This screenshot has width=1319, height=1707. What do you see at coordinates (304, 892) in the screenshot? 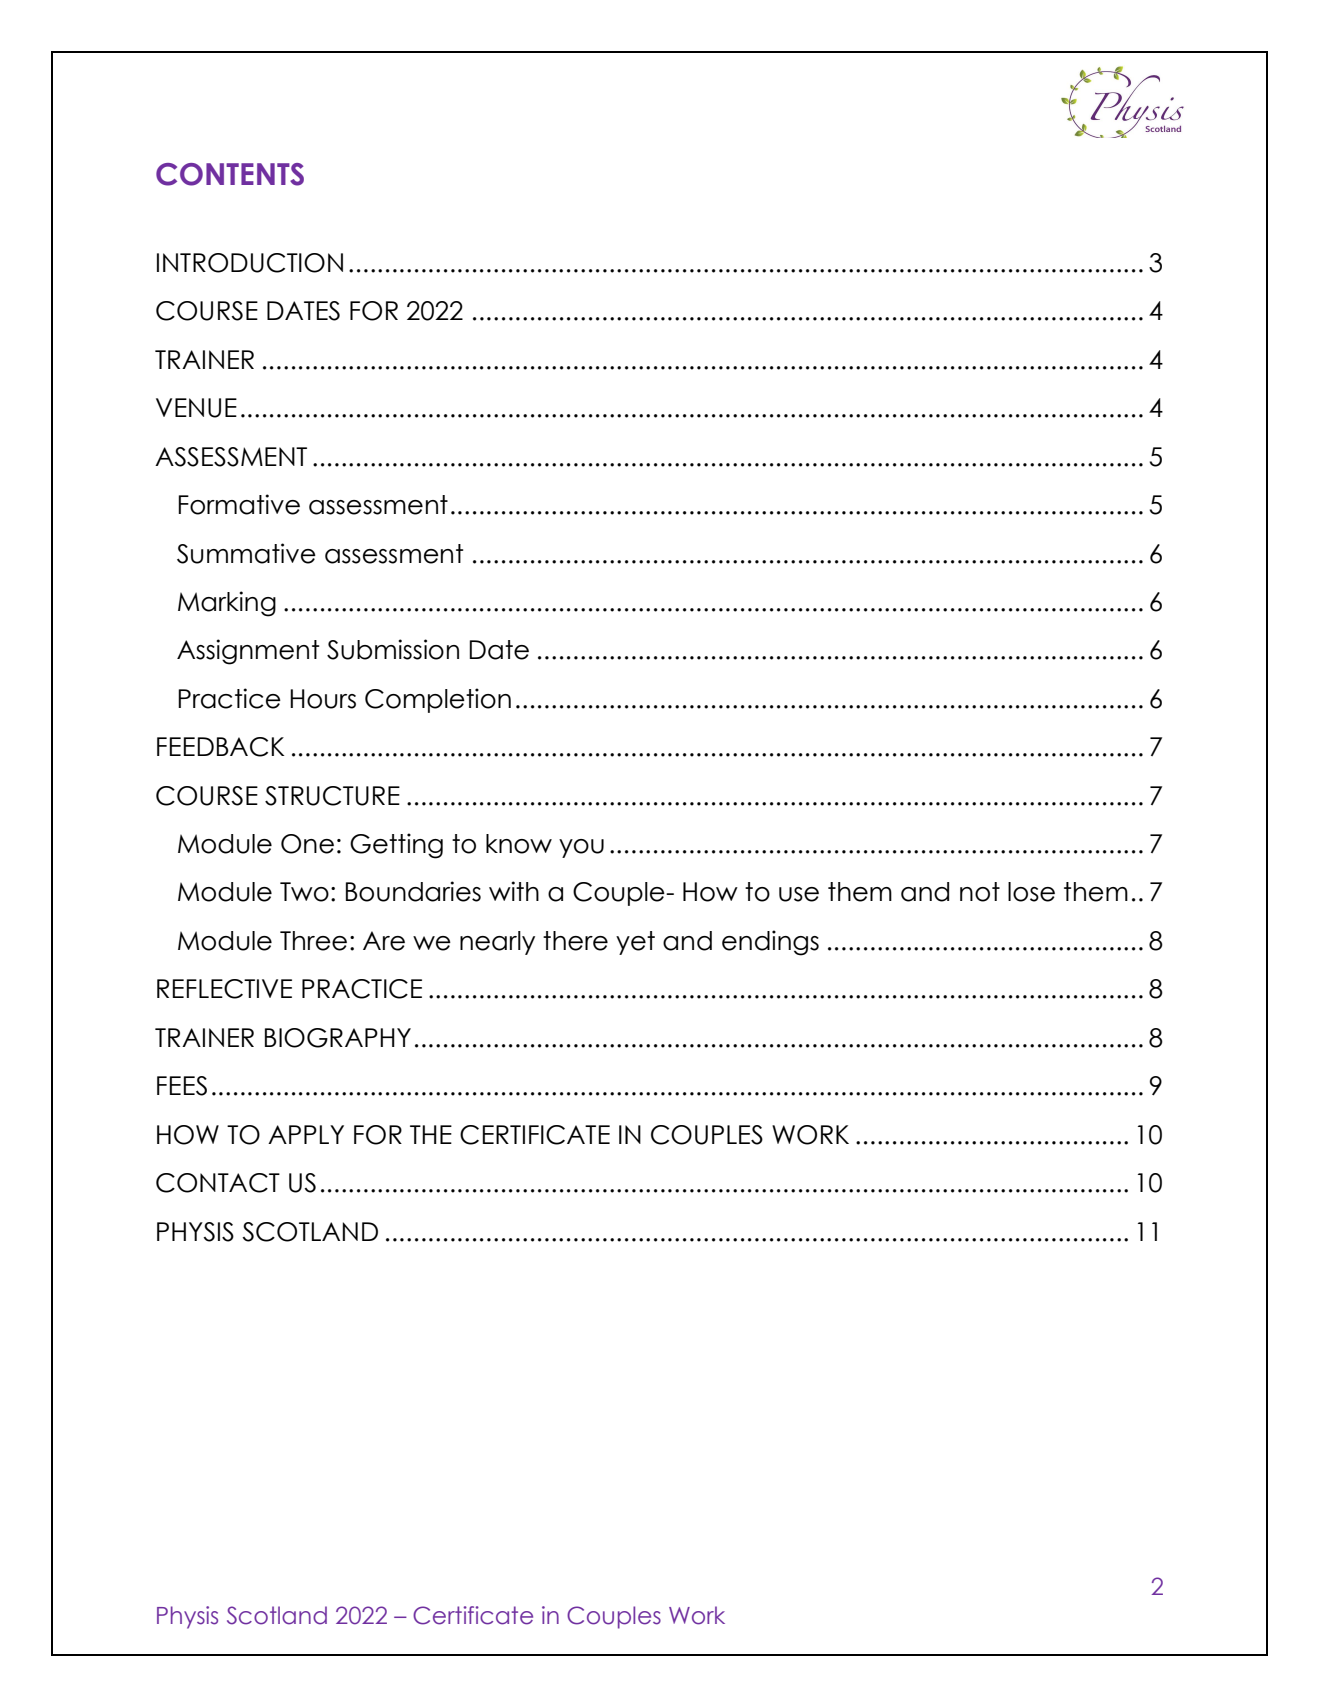
I see `Two` at bounding box center [304, 892].
